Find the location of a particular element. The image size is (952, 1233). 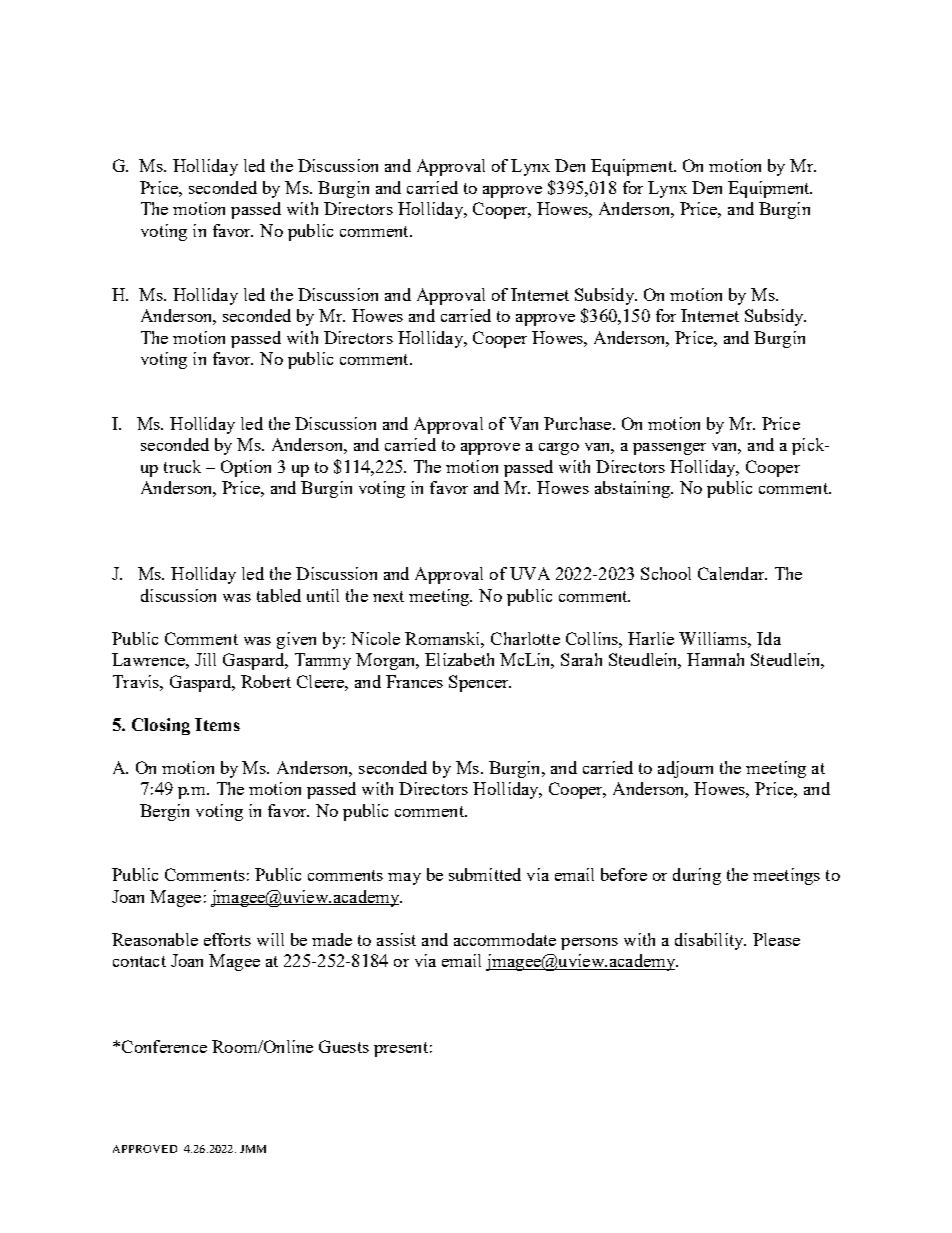

efforts is located at coordinates (227, 939).
